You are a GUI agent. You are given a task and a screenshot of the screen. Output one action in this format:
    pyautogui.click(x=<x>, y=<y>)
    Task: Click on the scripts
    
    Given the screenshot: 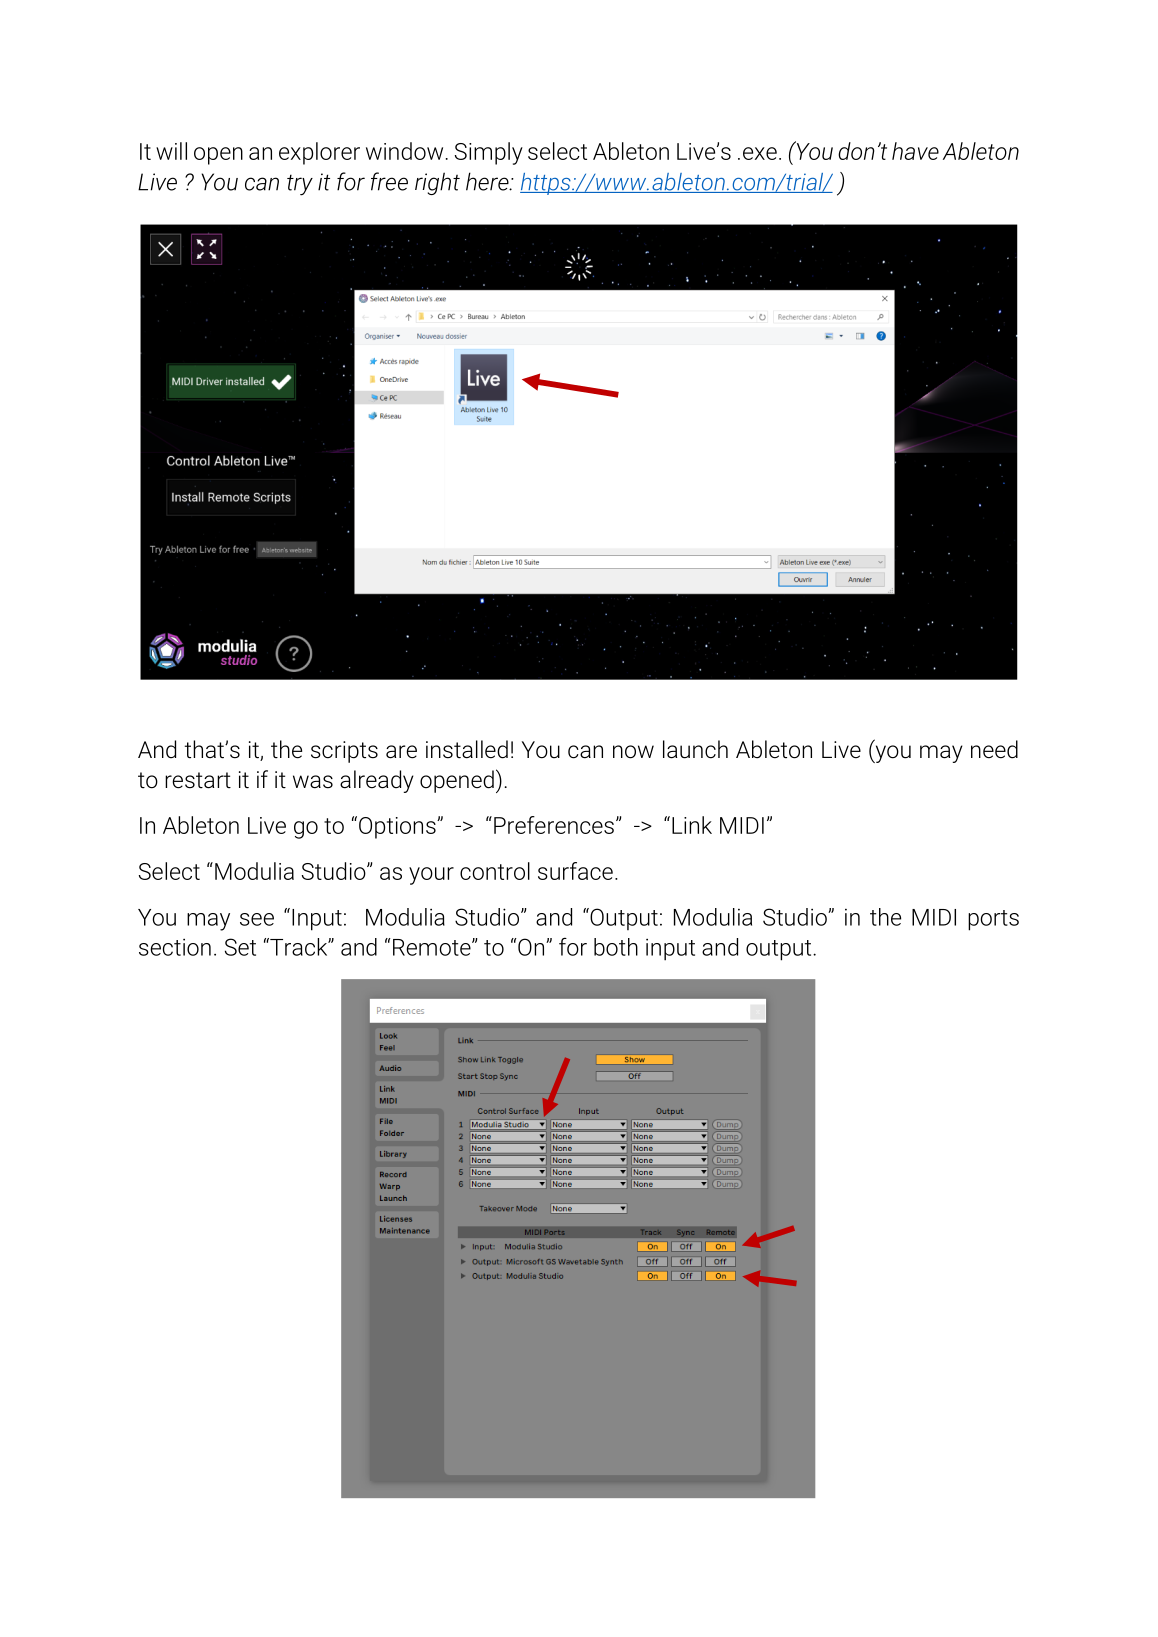 What is the action you would take?
    pyautogui.click(x=344, y=752)
